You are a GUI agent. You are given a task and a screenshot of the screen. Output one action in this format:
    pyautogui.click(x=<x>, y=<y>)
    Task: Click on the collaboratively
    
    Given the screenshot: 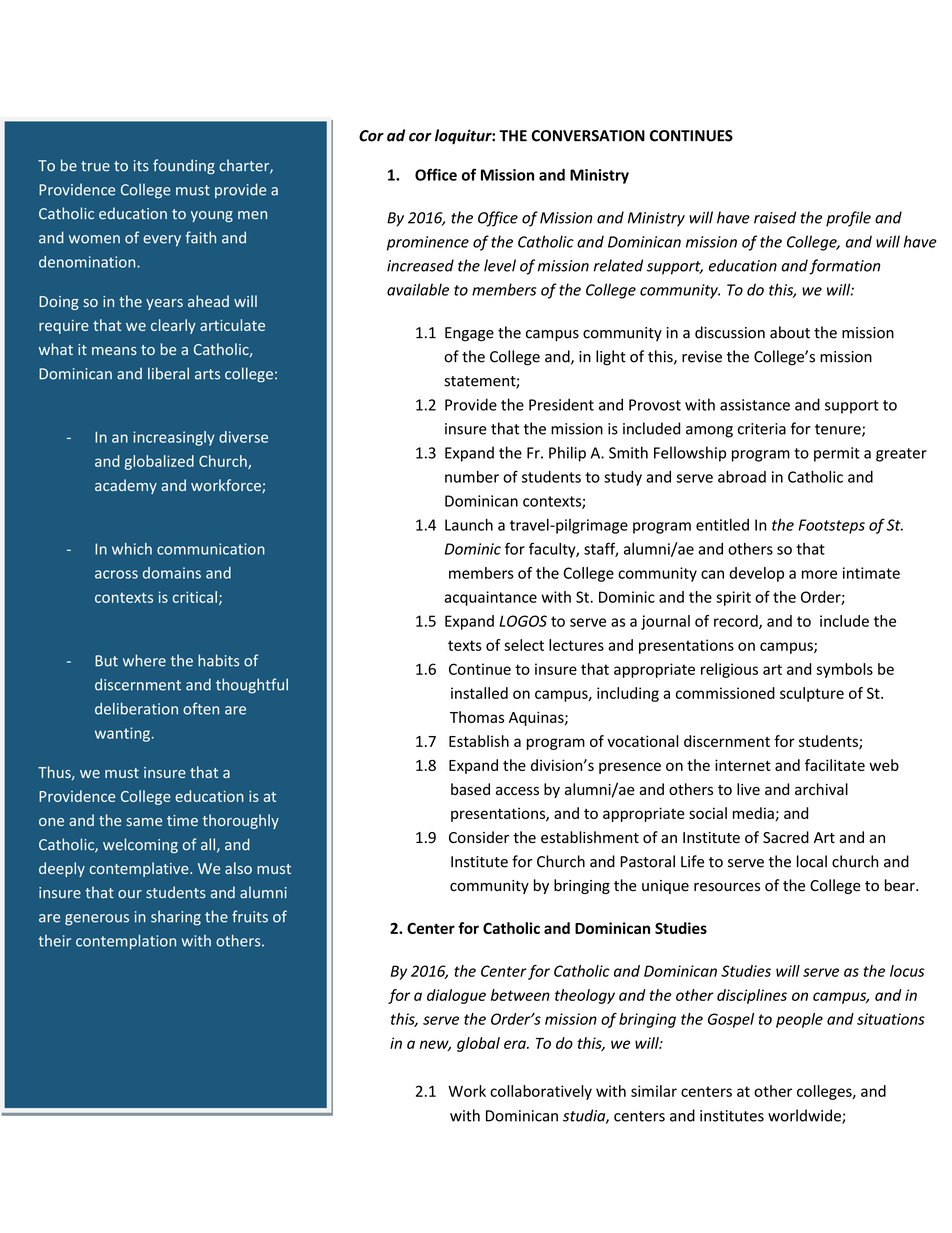 What is the action you would take?
    pyautogui.click(x=541, y=1092)
